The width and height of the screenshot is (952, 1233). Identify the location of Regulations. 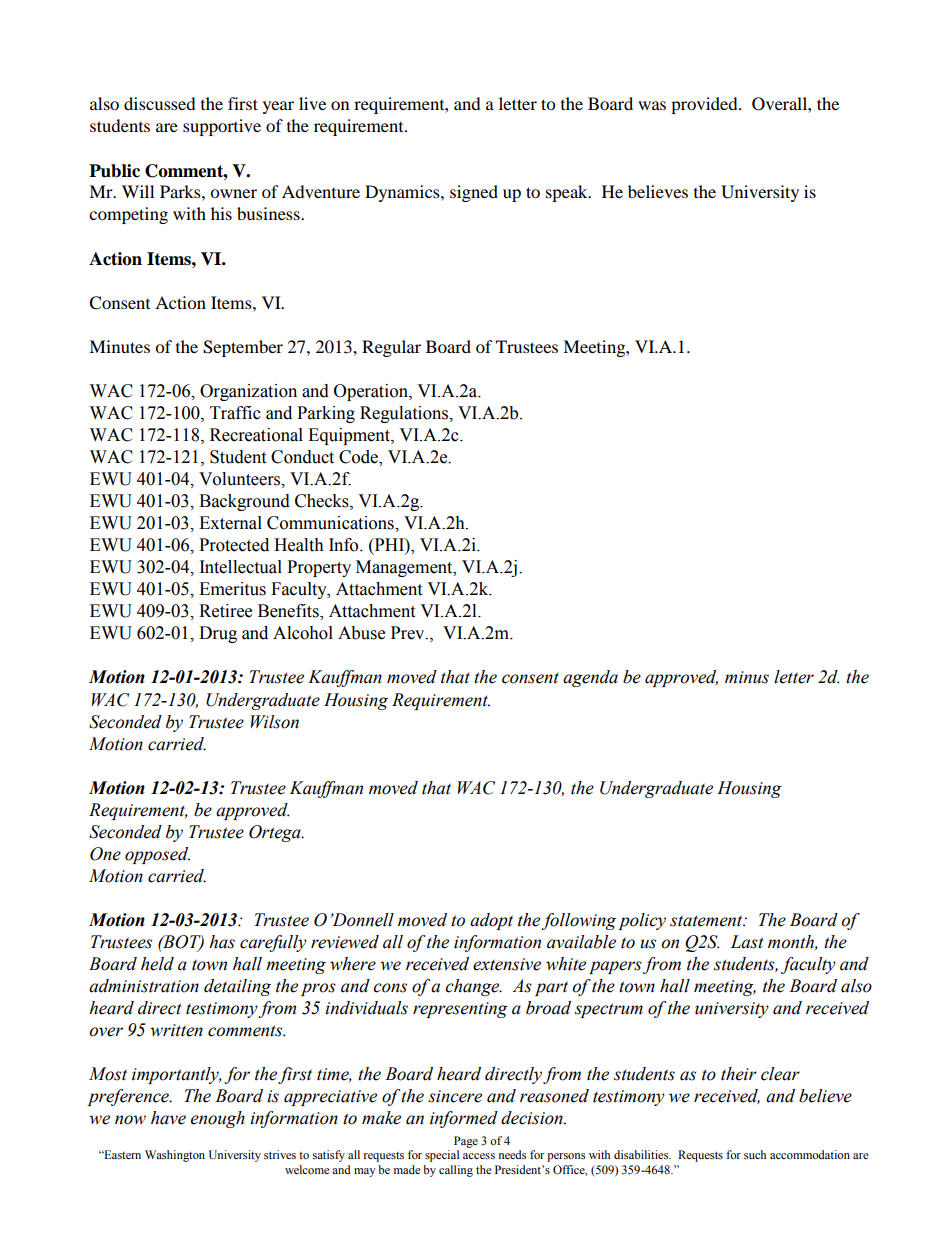
(405, 414).
